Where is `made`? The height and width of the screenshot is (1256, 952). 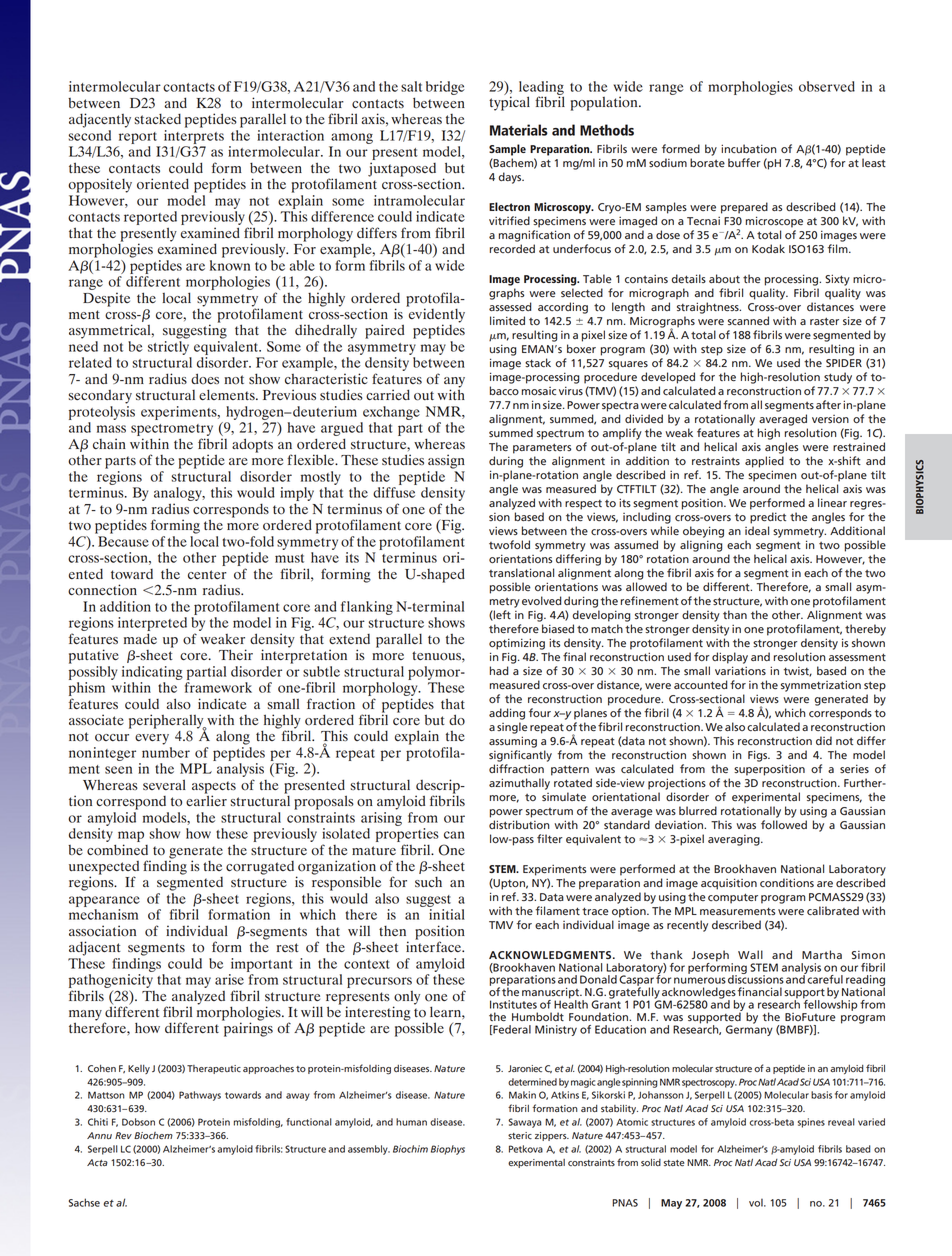 made is located at coordinates (140, 638).
